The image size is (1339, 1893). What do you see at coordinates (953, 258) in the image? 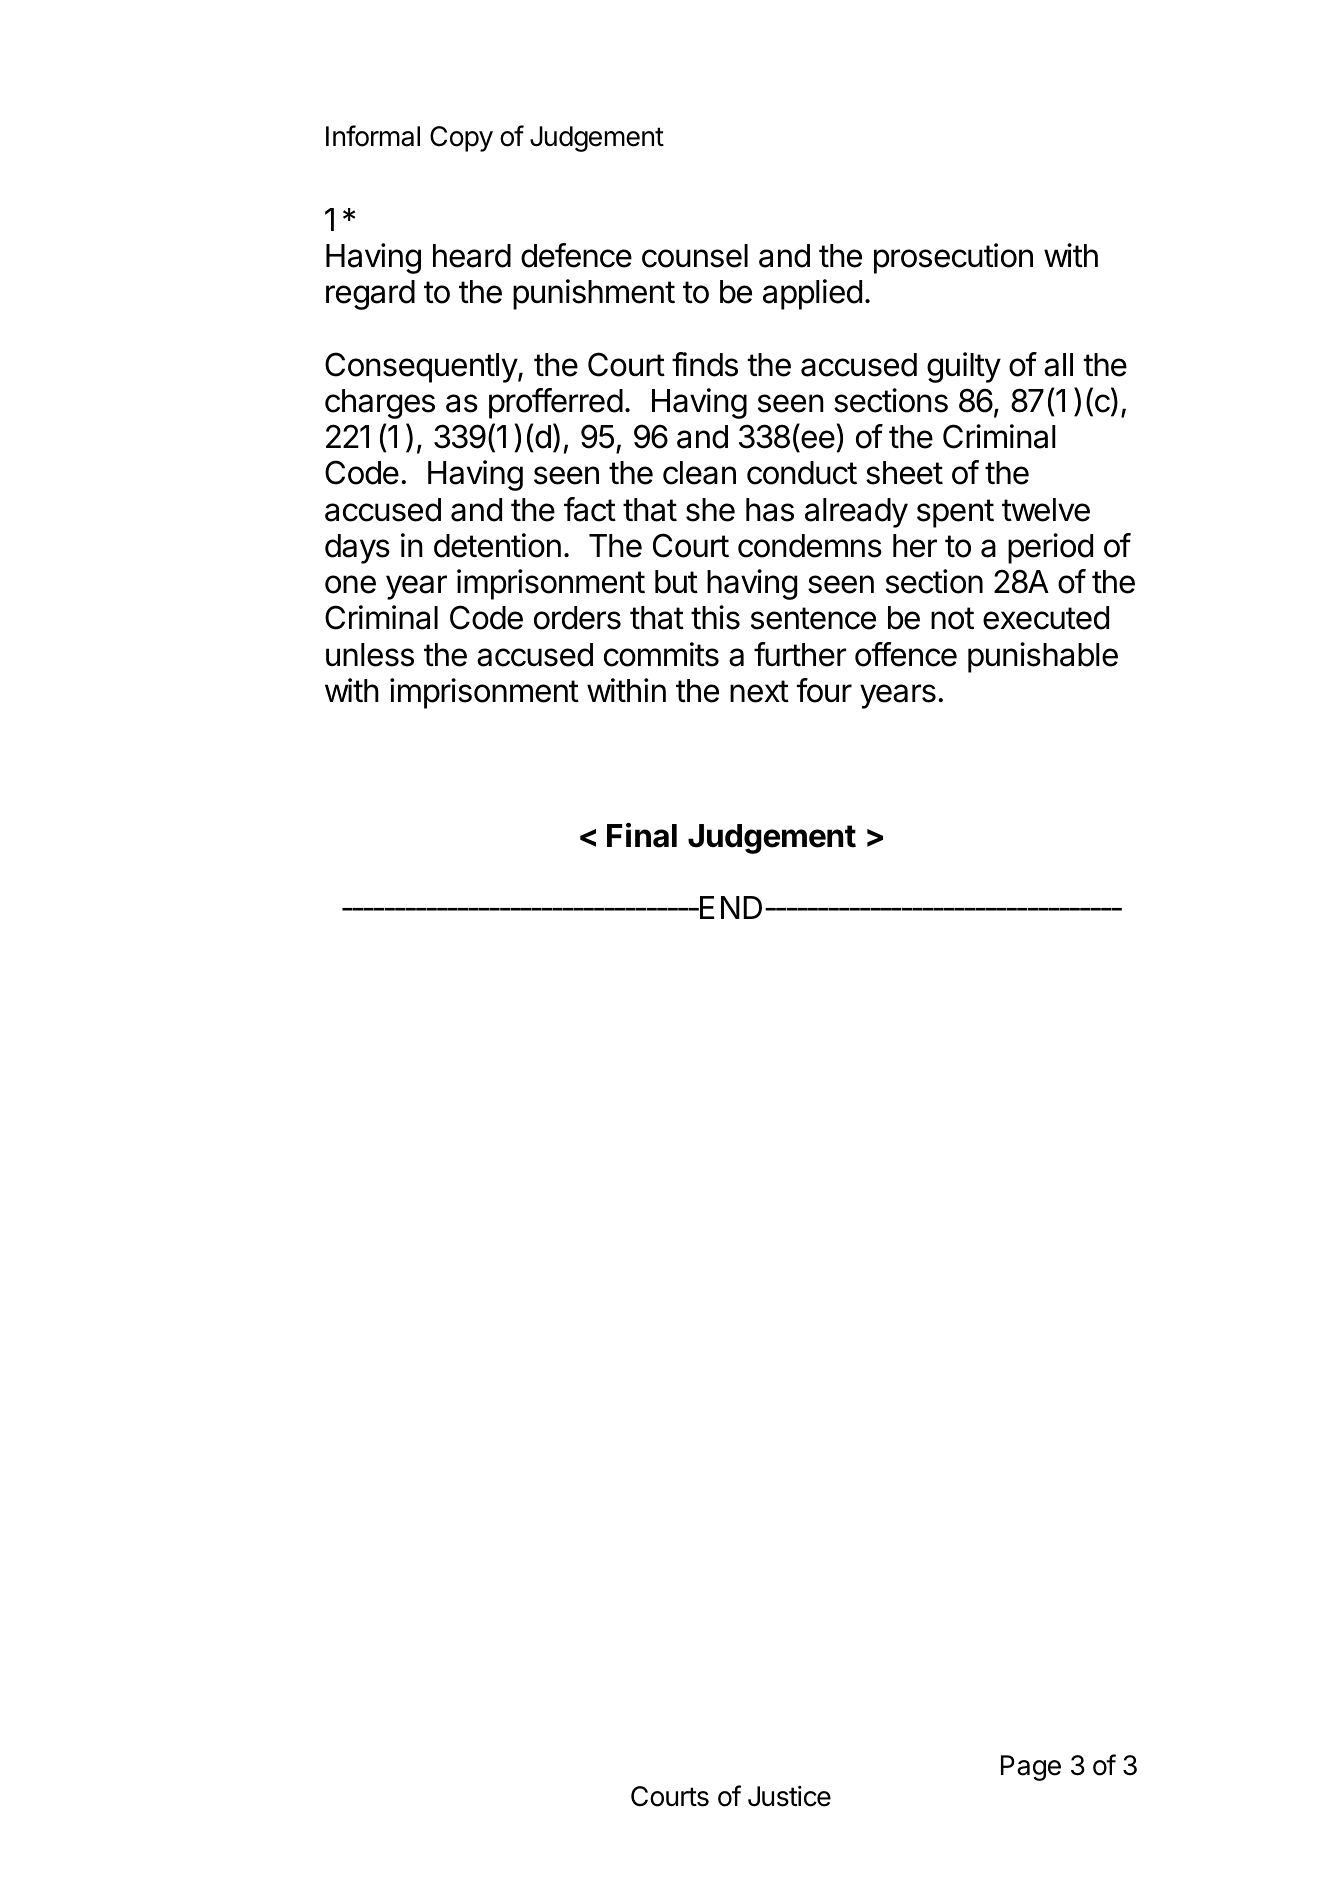
I see `prosecution` at bounding box center [953, 258].
